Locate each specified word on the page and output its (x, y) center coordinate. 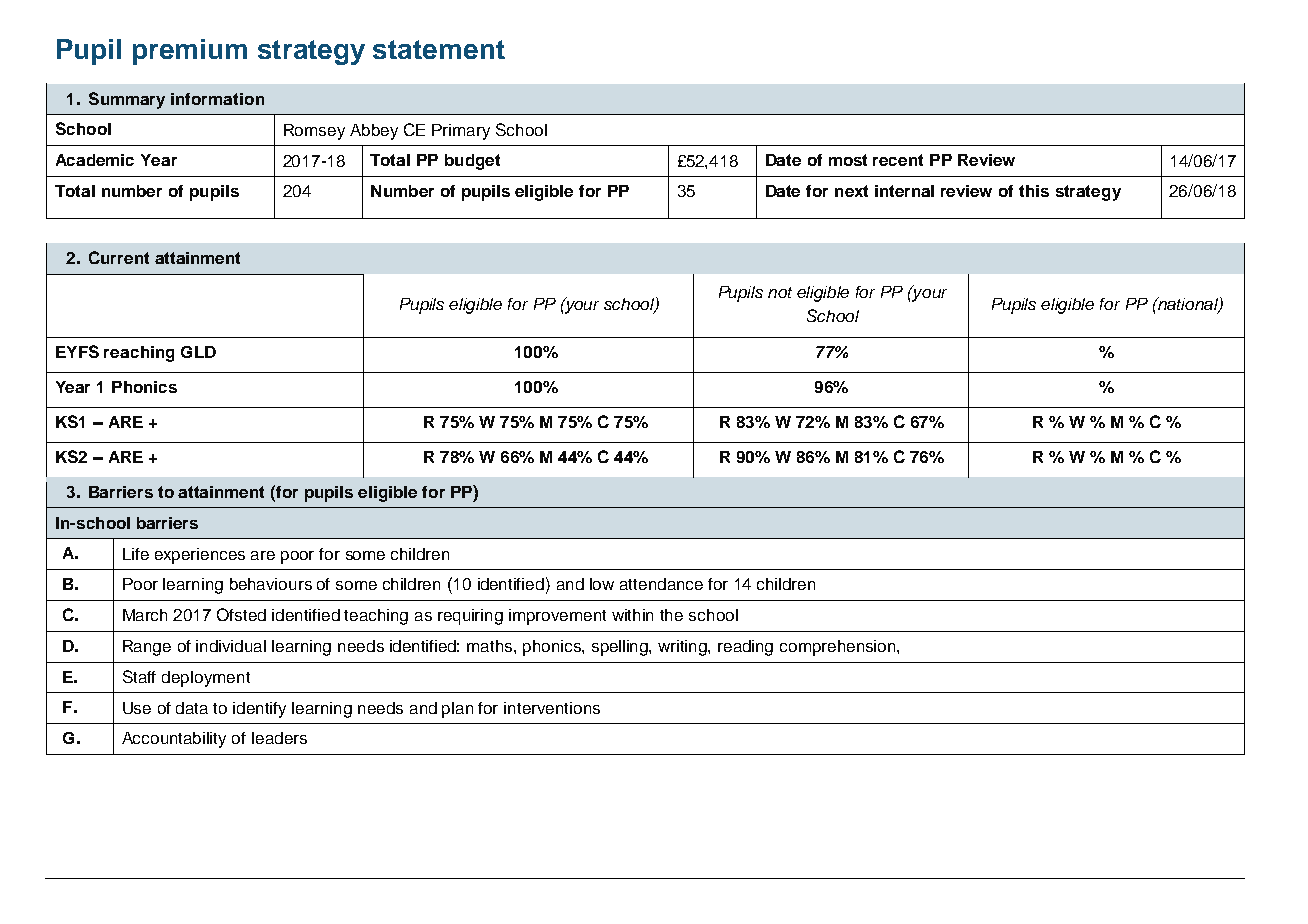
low (602, 584)
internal (904, 191)
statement (439, 49)
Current (119, 257)
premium (190, 52)
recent (898, 160)
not (780, 292)
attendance (661, 584)
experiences (200, 556)
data (192, 708)
